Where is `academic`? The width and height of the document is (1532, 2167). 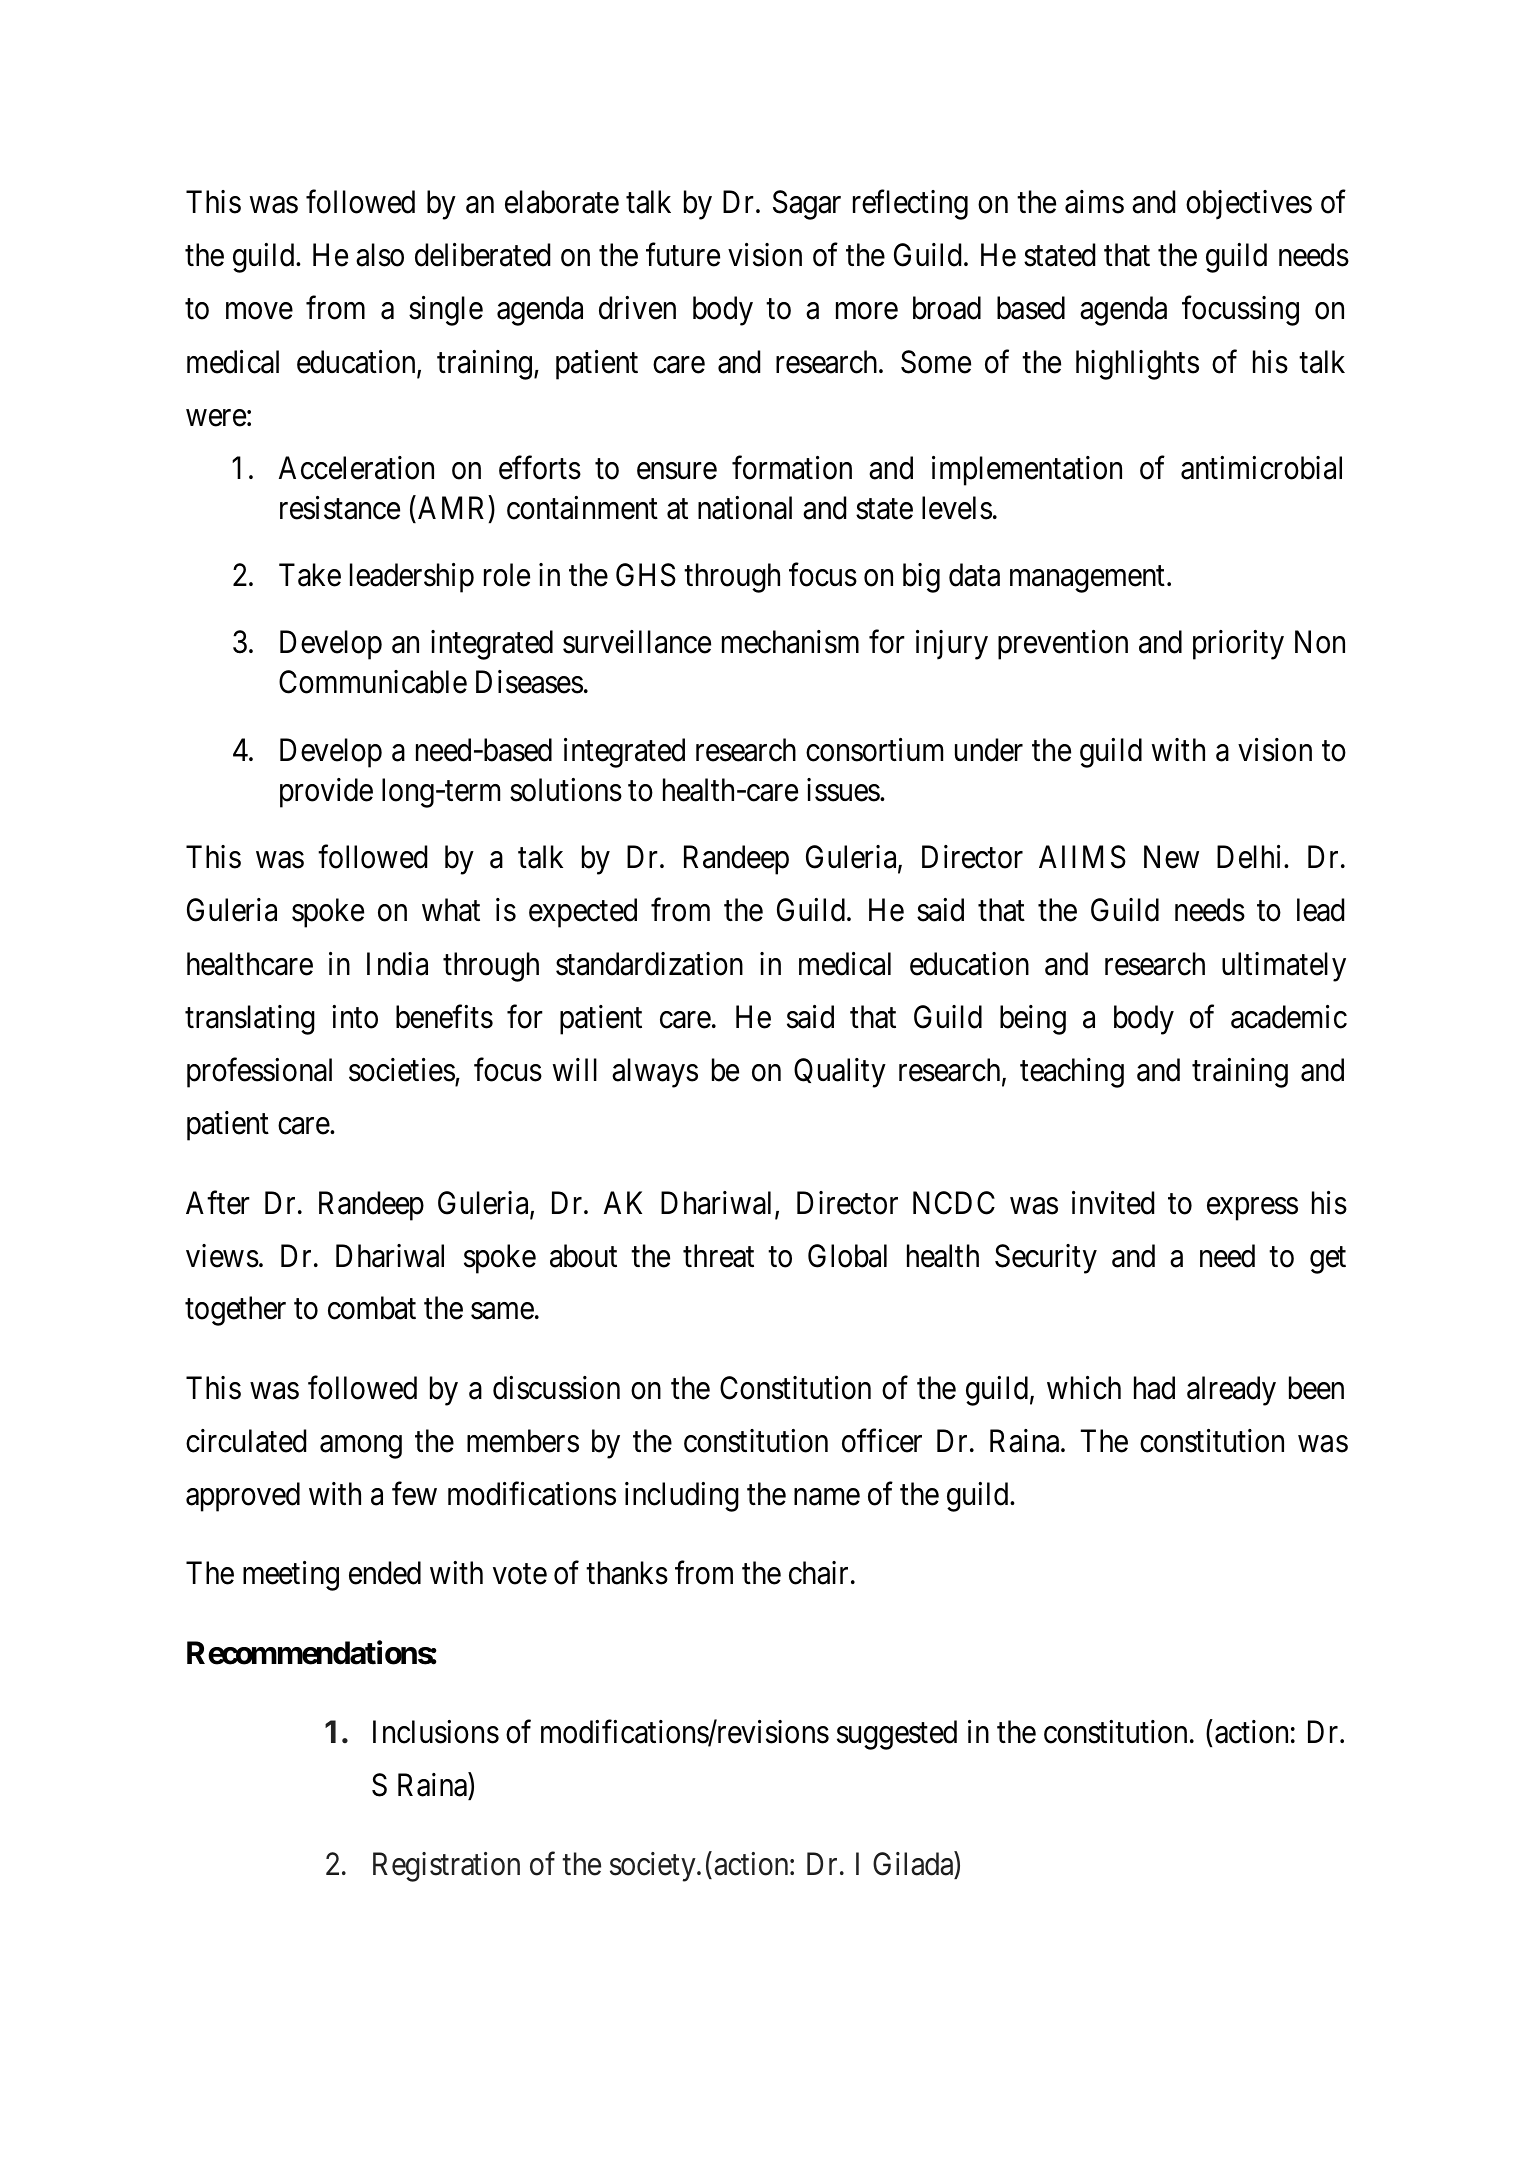 academic is located at coordinates (1289, 1017).
